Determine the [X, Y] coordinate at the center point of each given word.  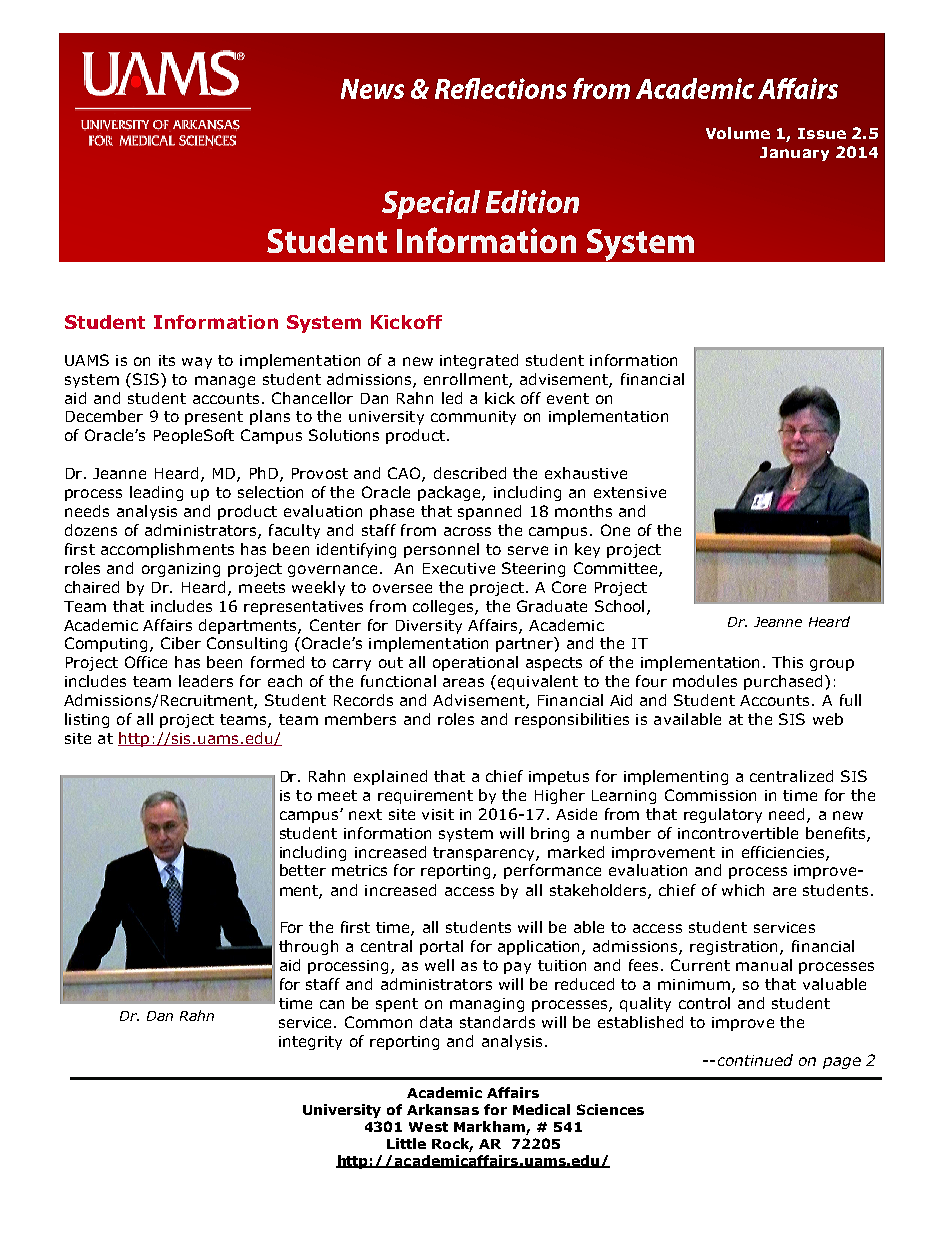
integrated [479, 361]
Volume [738, 133]
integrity [310, 1043]
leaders [206, 681]
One [615, 530]
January [794, 154]
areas [463, 682]
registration [735, 948]
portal [441, 947]
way [197, 363]
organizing [181, 570]
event [568, 398]
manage [225, 382]
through [308, 947]
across [467, 531]
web [828, 719]
